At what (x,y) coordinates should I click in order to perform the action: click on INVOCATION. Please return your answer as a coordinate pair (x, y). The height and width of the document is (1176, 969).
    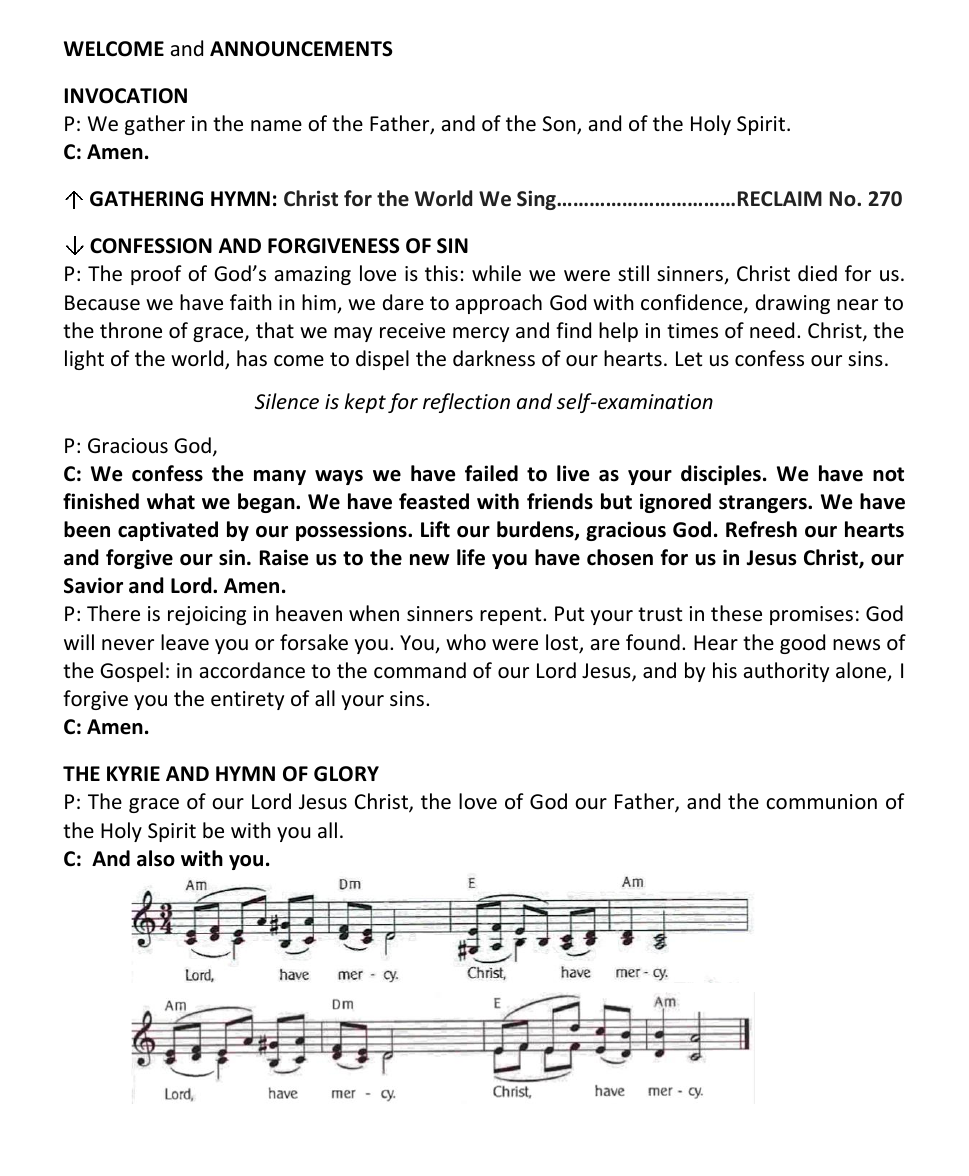
    Looking at the image, I should click on (126, 96).
